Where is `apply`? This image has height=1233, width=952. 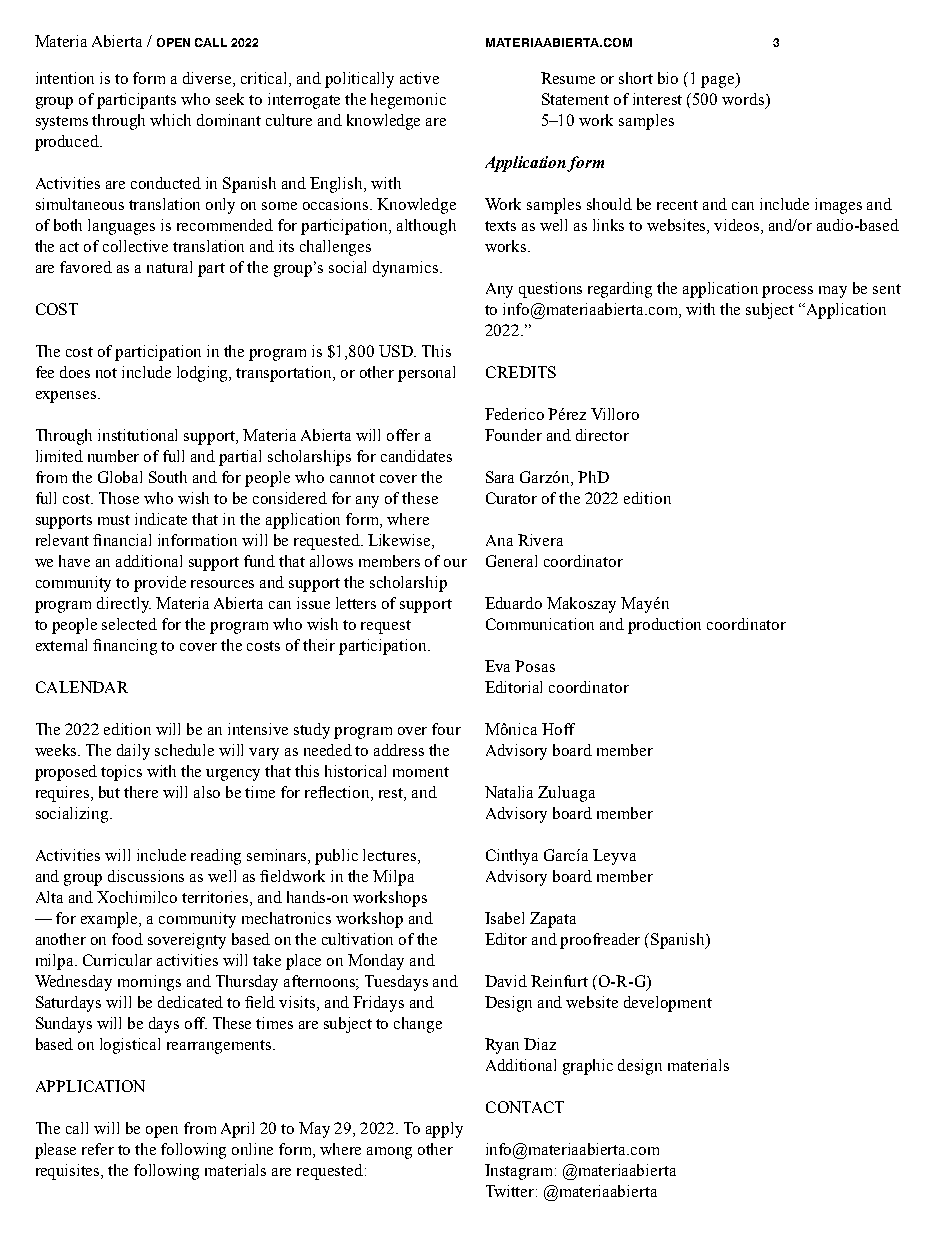
apply is located at coordinates (444, 1130).
